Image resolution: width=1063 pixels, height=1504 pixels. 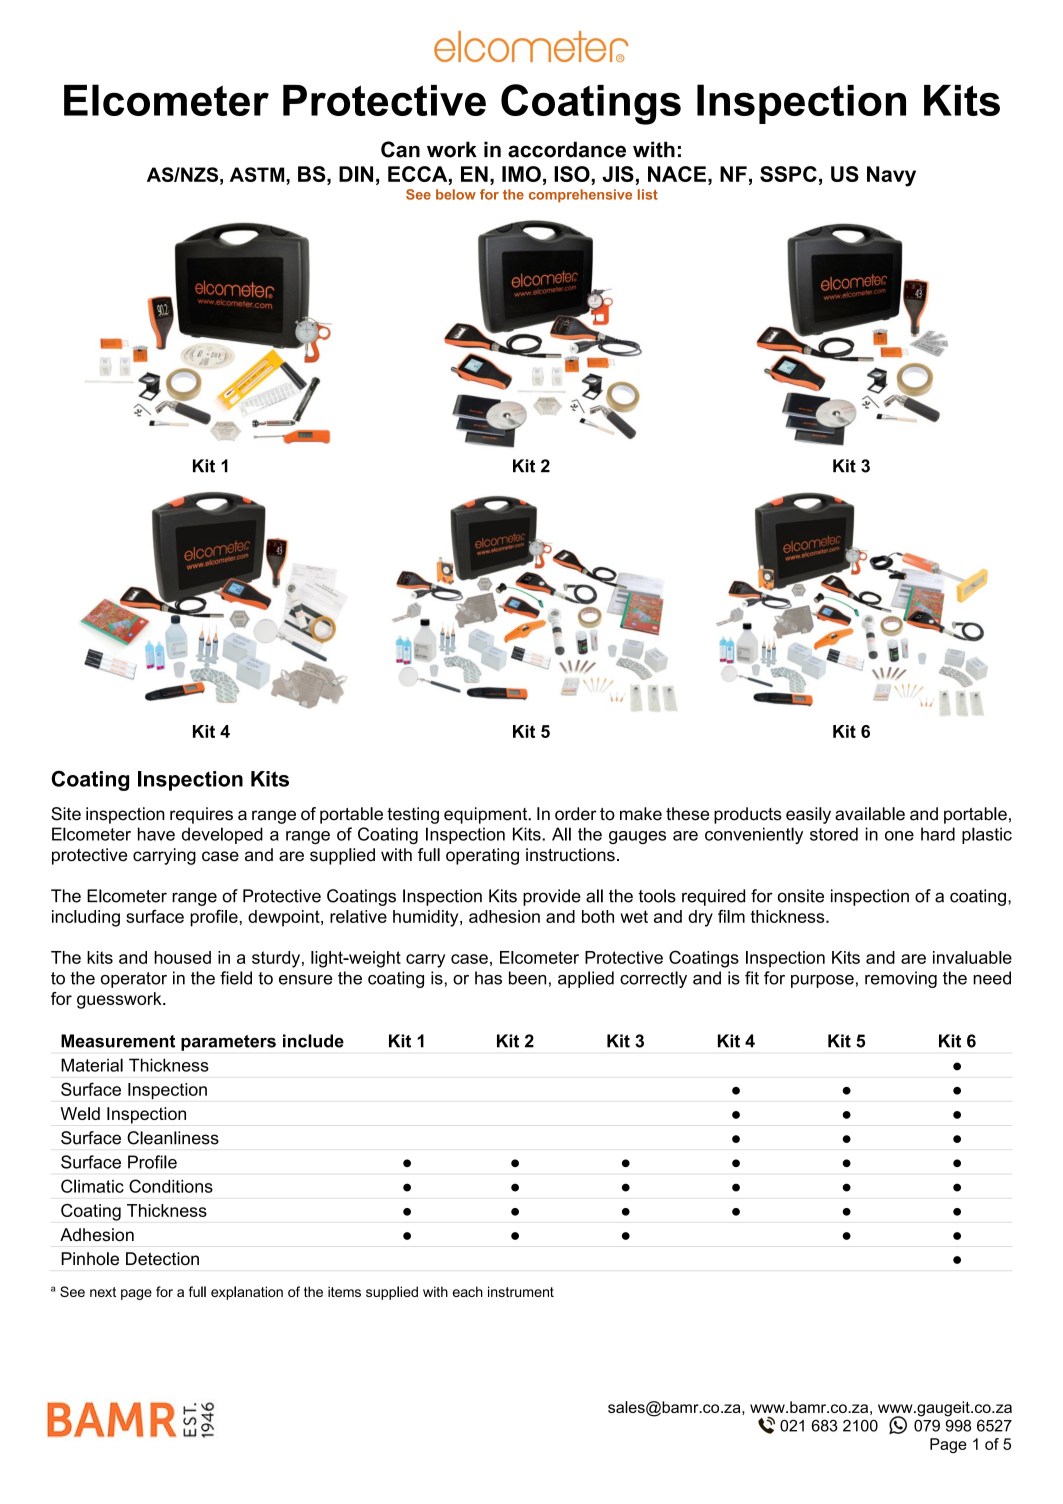 What do you see at coordinates (521, 1291) in the screenshot?
I see `instrument` at bounding box center [521, 1291].
